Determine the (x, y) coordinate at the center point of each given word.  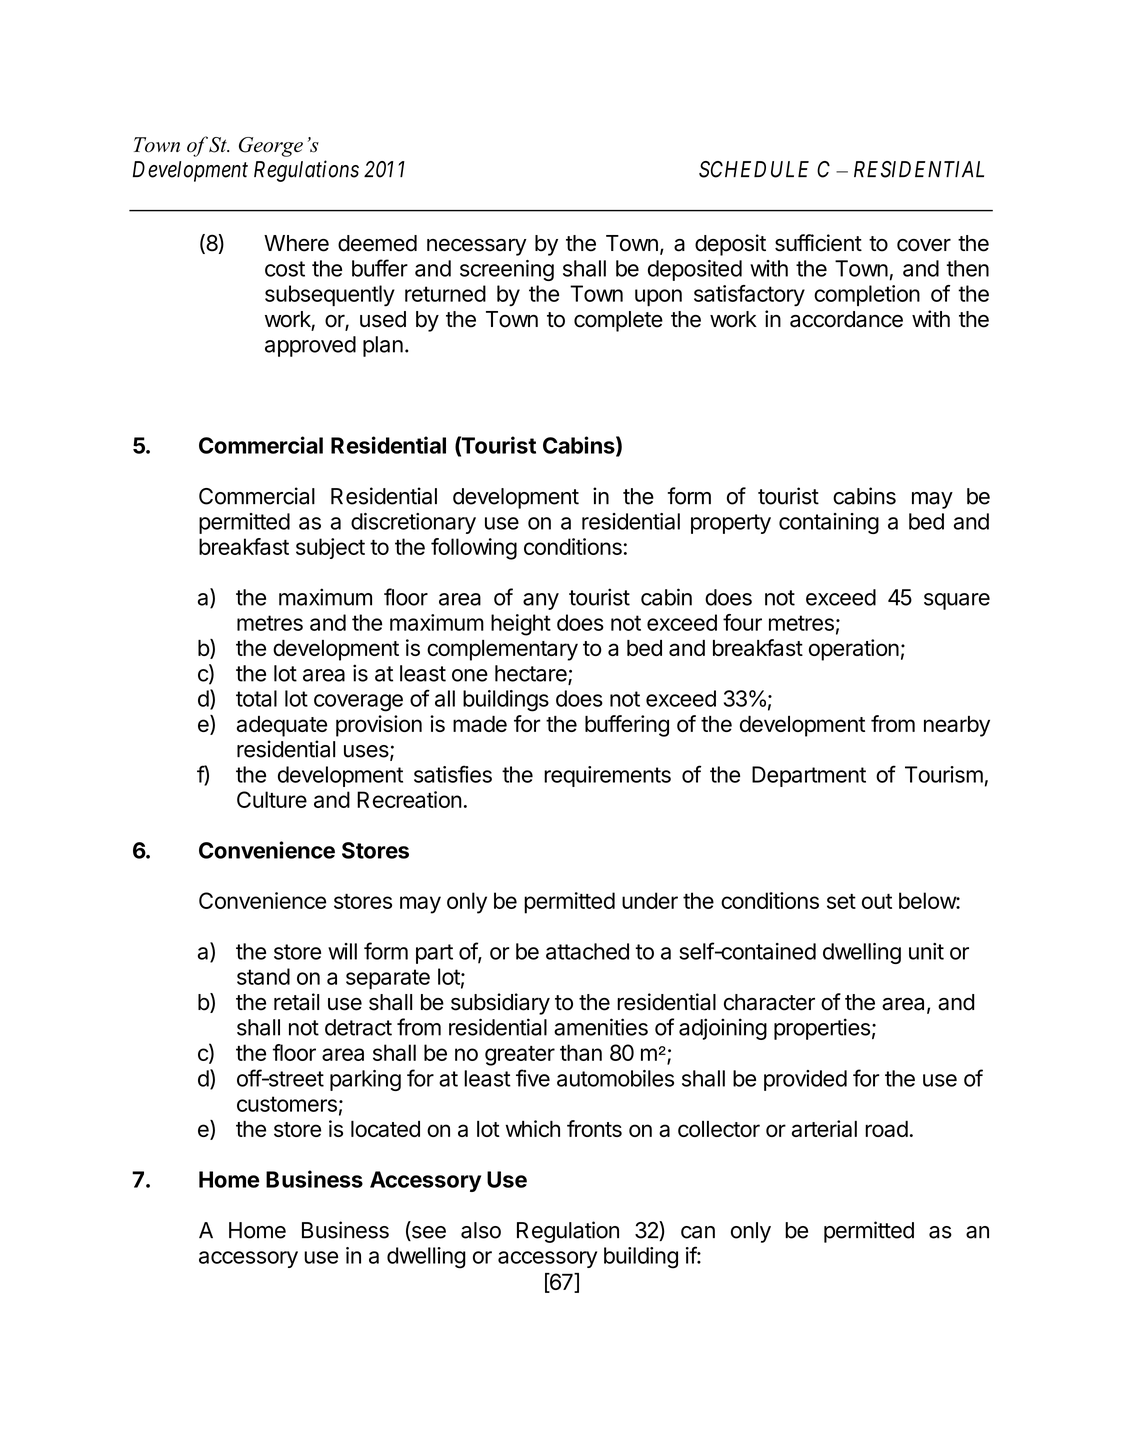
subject (330, 548)
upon (658, 297)
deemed (377, 243)
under (650, 900)
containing (829, 523)
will (342, 951)
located (385, 1129)
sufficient (818, 243)
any (541, 601)
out (877, 901)
